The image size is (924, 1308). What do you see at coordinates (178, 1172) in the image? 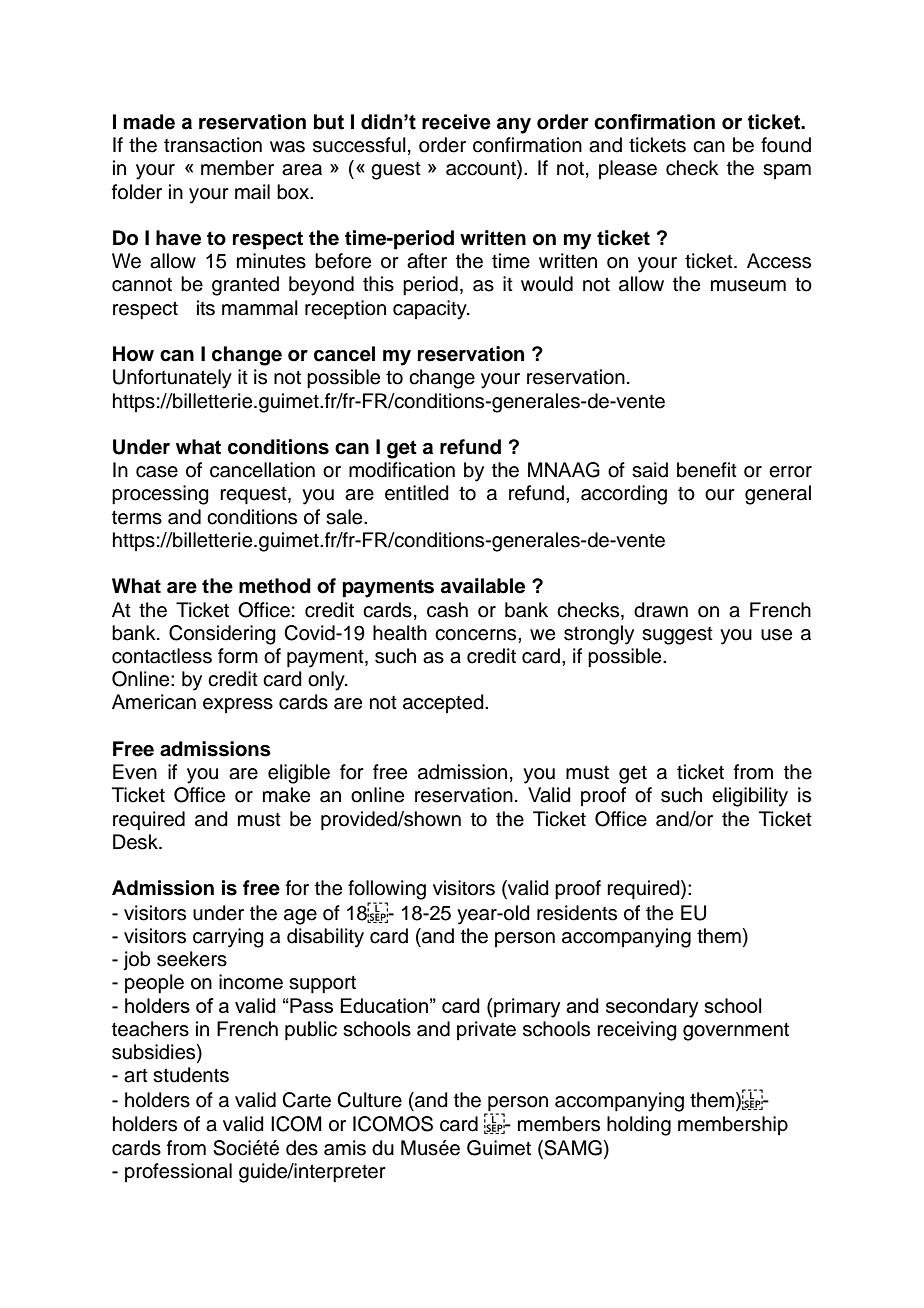
I see `professional` at bounding box center [178, 1172].
